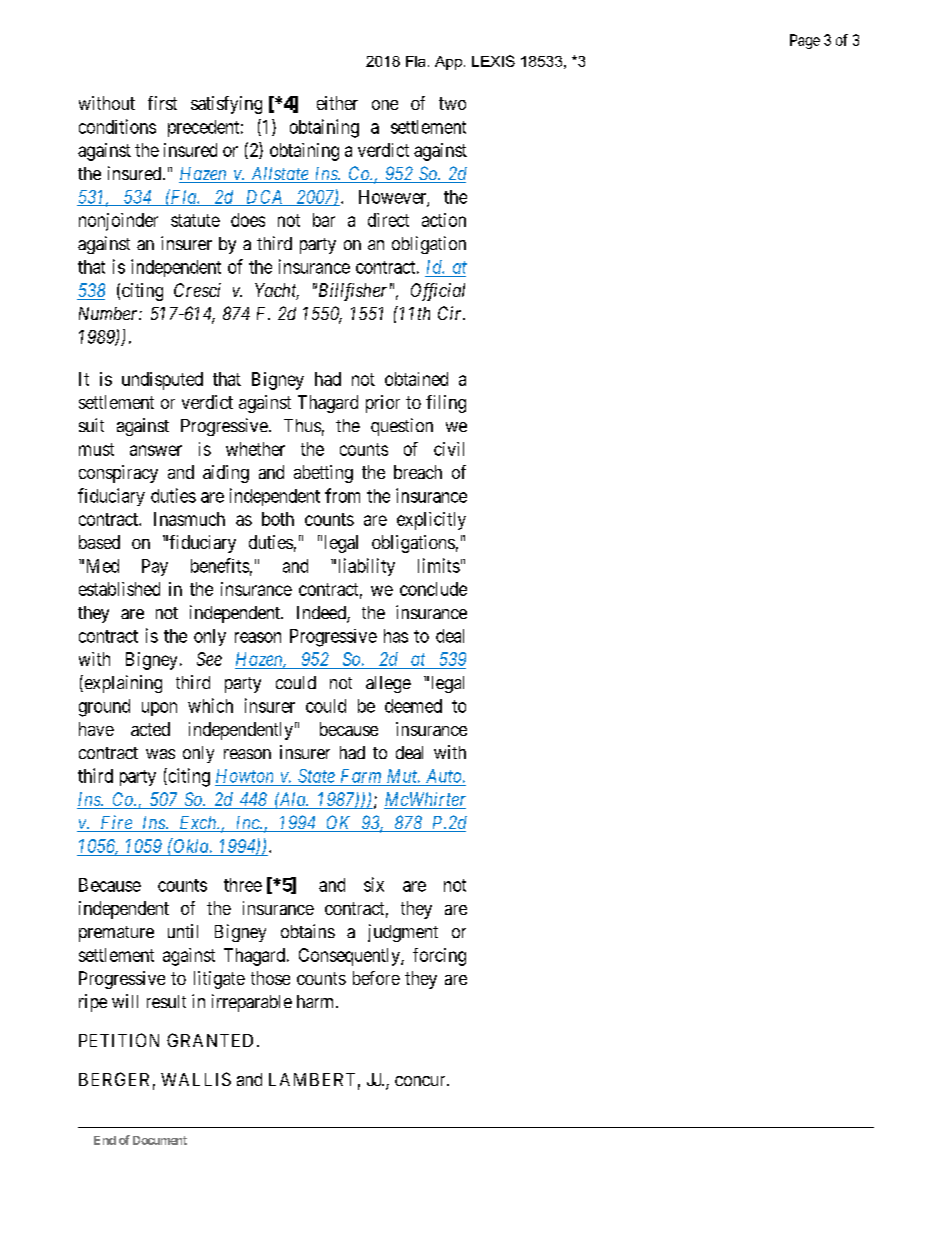 The width and height of the document is (952, 1233). Describe the element at coordinates (162, 103) in the document. I see `first` at that location.
